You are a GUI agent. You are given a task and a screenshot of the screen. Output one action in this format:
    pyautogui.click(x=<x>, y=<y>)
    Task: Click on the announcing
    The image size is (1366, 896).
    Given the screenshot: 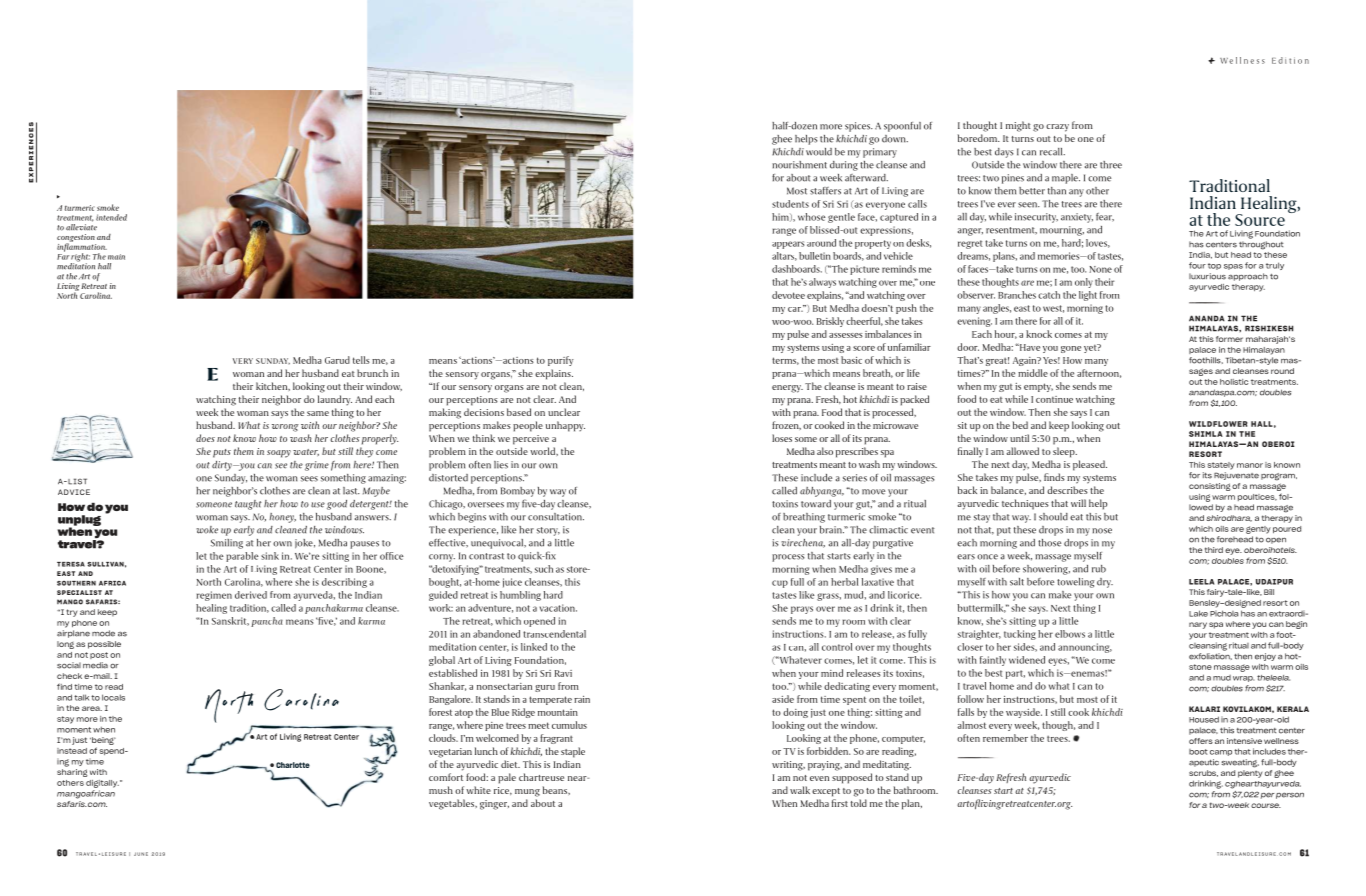 What is the action you would take?
    pyautogui.click(x=1085, y=648)
